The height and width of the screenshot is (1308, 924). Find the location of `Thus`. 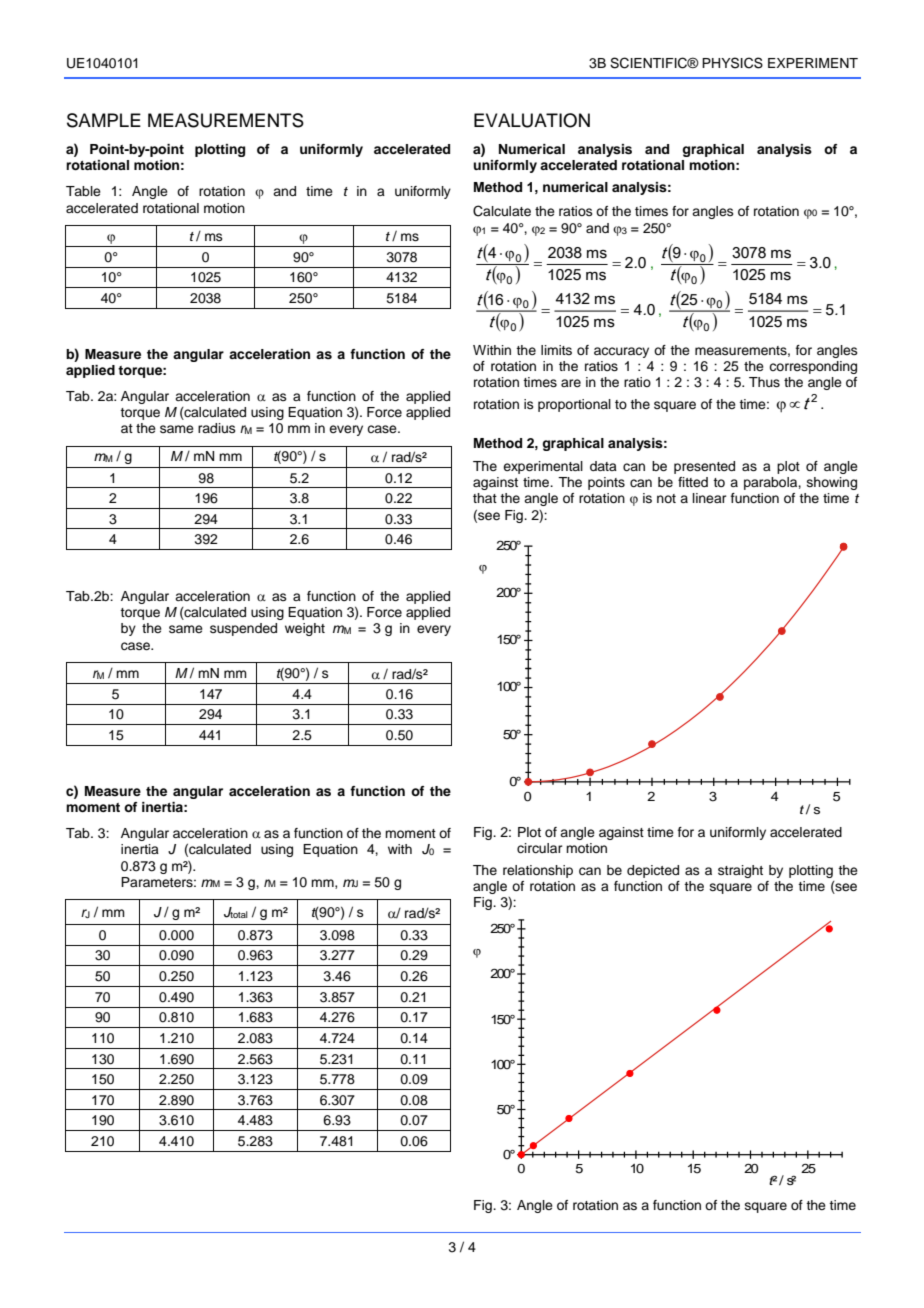

Thus is located at coordinates (764, 382).
